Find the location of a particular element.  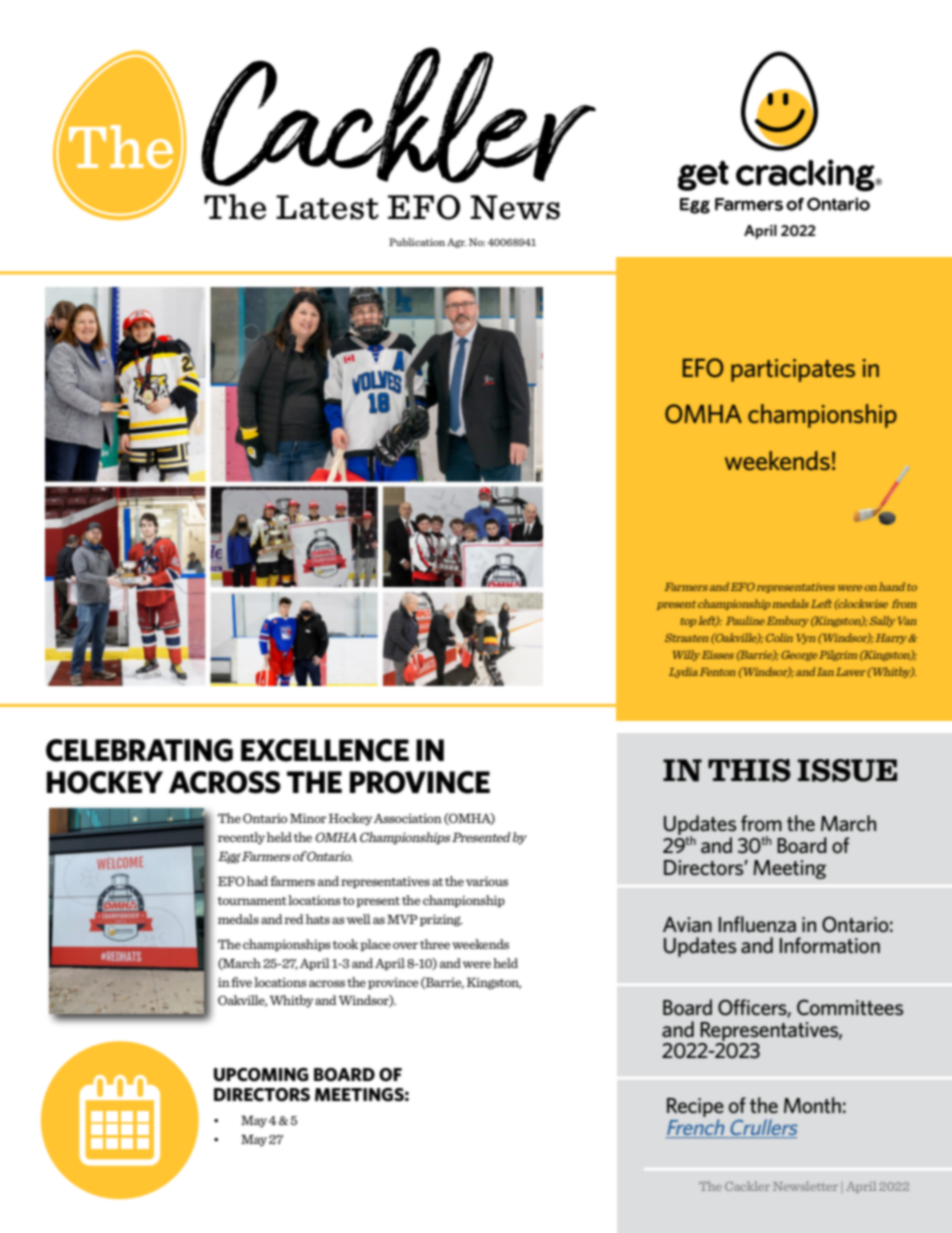

recently is located at coordinates (241, 838).
